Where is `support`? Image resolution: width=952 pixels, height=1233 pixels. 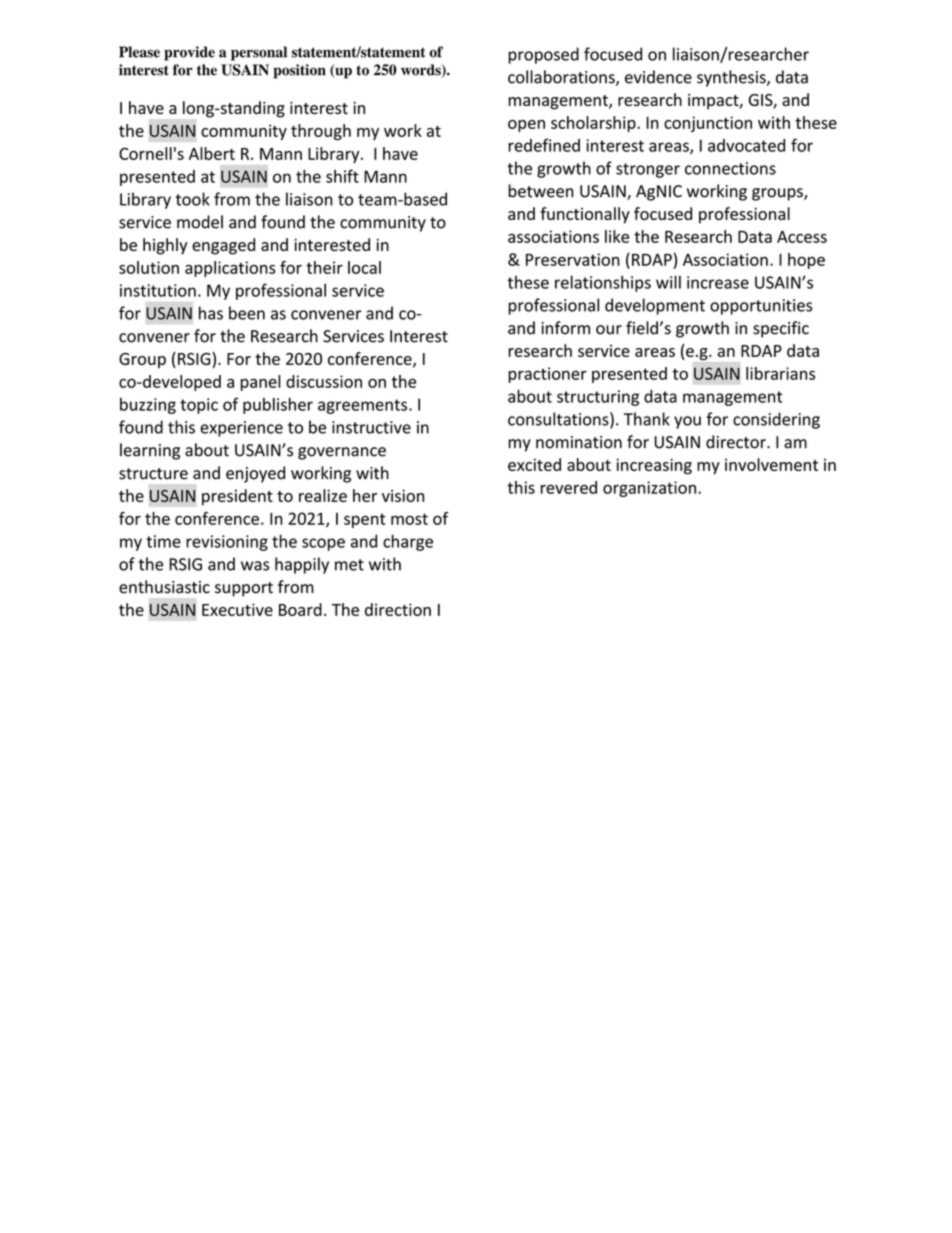
support is located at coordinates (244, 589).
